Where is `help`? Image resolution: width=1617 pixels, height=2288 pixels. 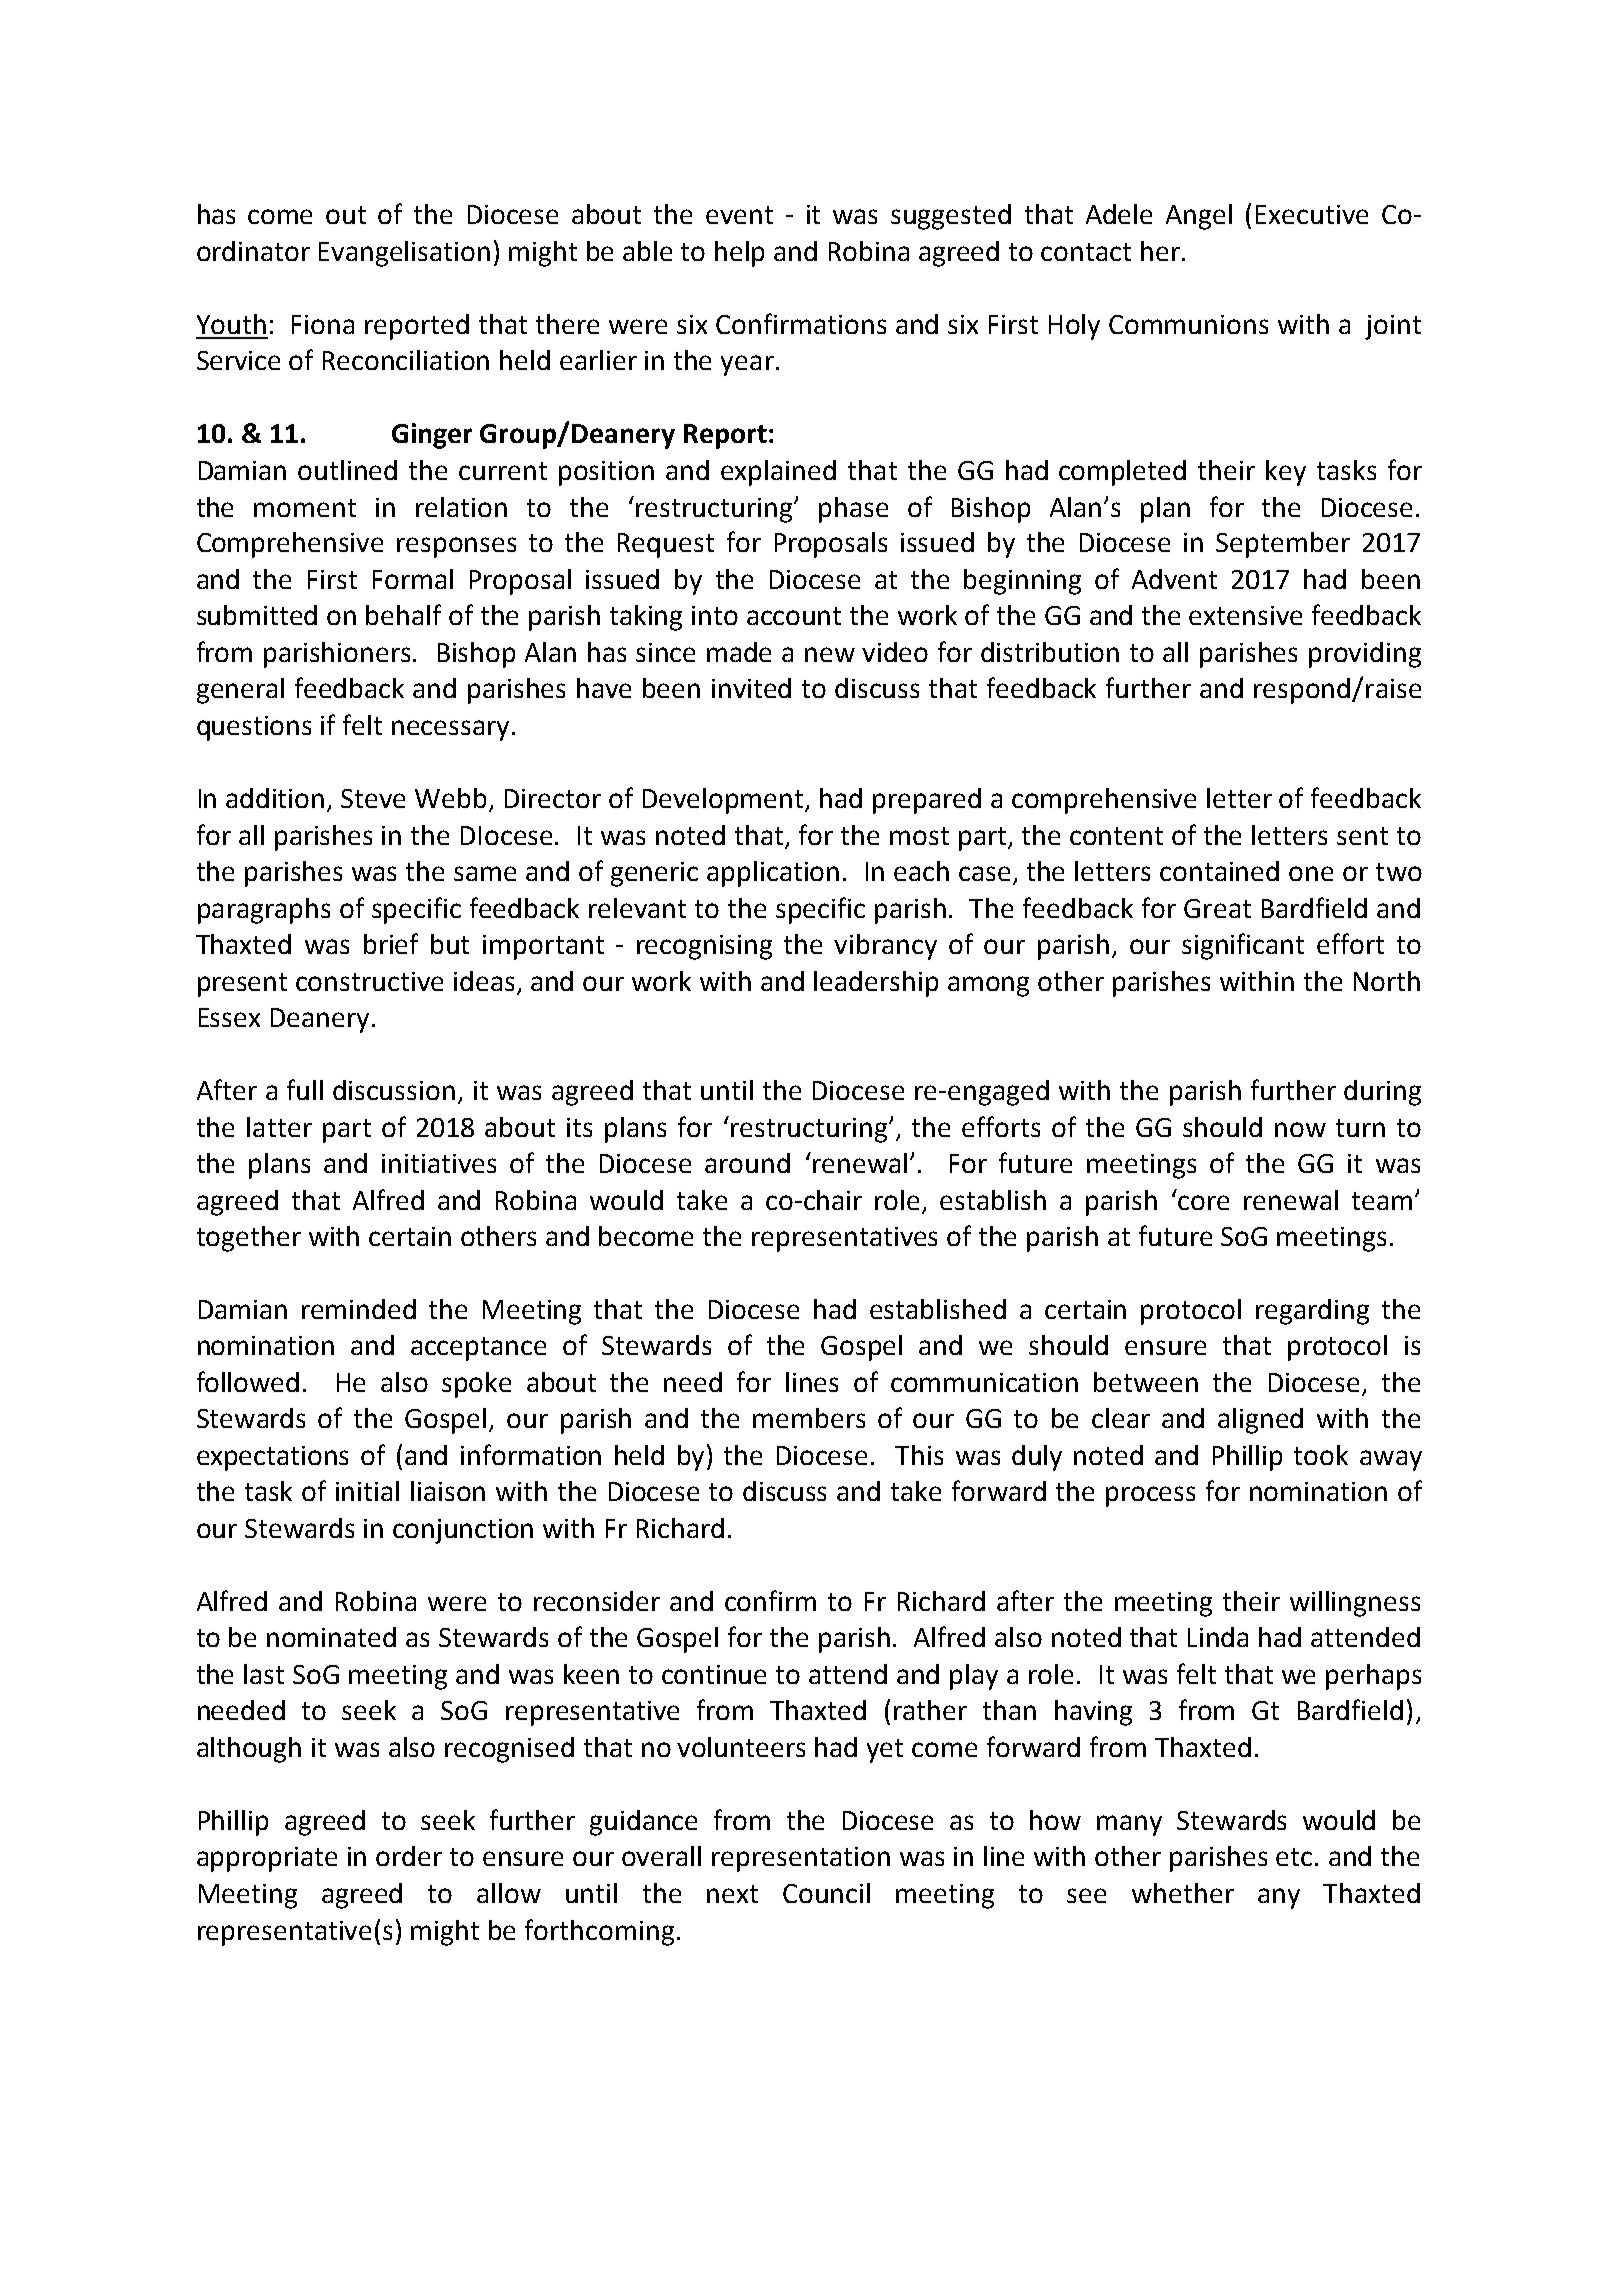
help is located at coordinates (739, 254).
